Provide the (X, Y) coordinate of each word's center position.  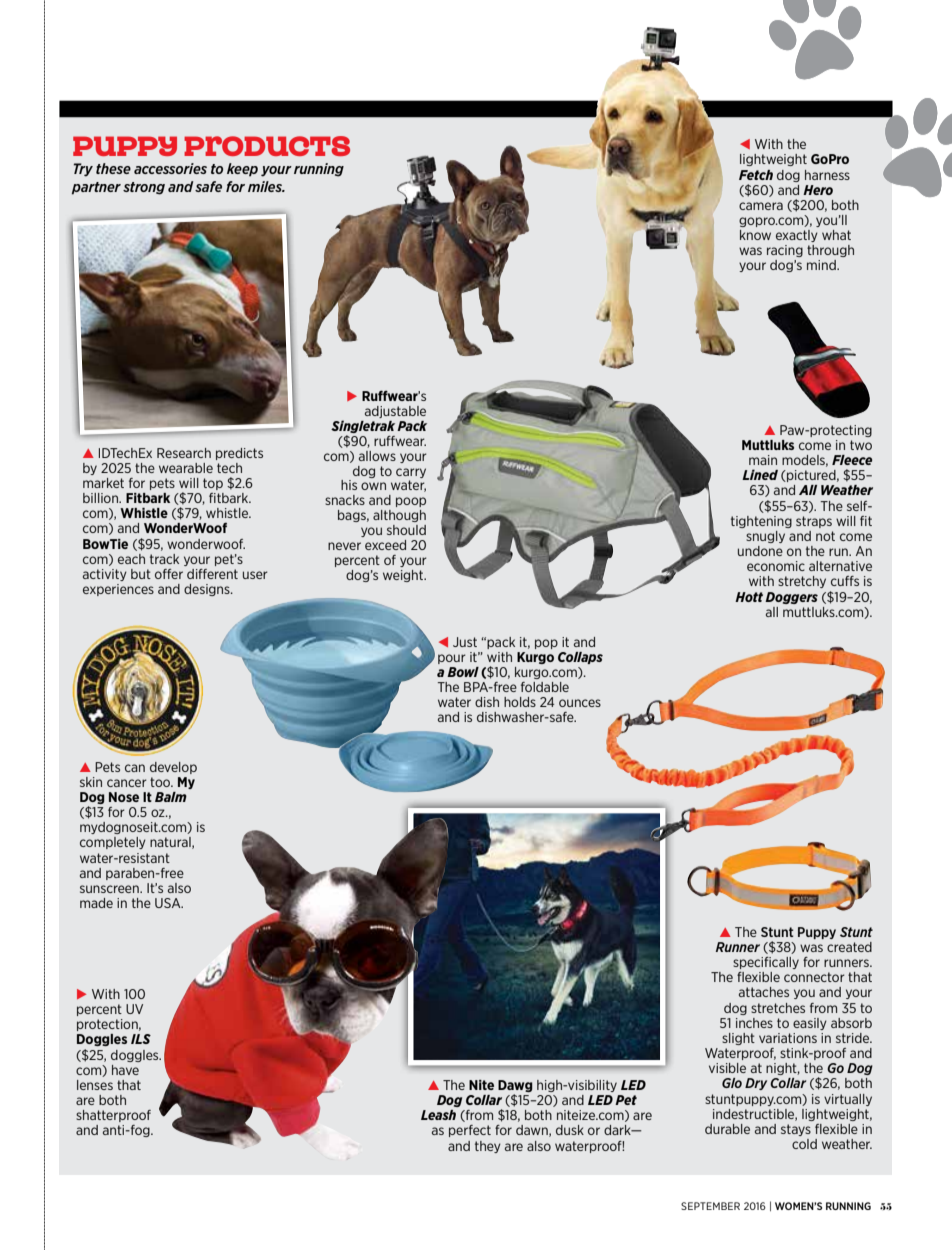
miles (266, 186)
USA (169, 903)
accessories (170, 168)
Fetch (756, 175)
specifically (766, 963)
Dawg (515, 1087)
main (763, 460)
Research (184, 453)
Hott (749, 597)
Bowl (463, 672)
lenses (95, 1085)
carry (411, 473)
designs (208, 590)
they (488, 1147)
